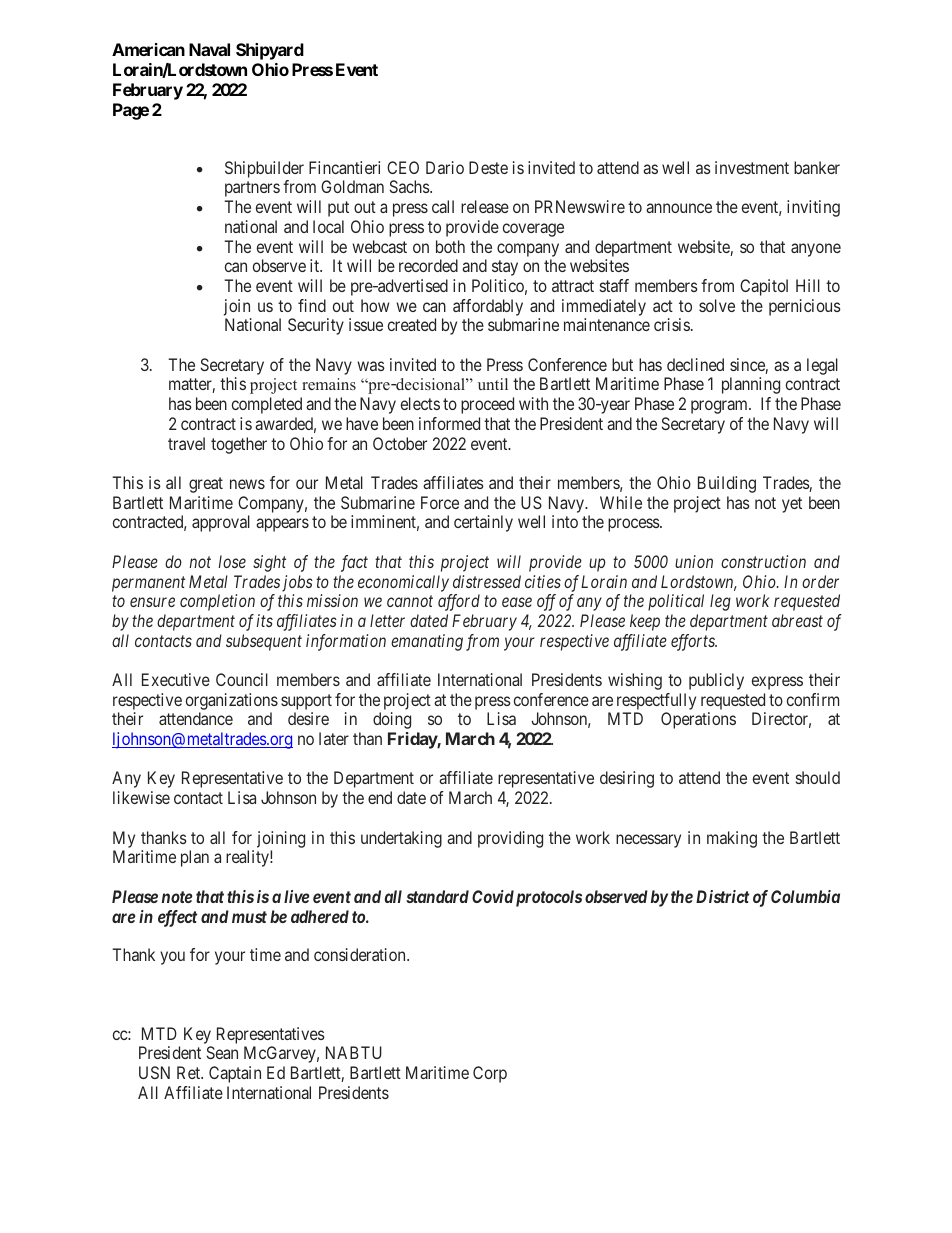 This page has height=1233, width=952. Describe the element at coordinates (752, 167) in the page. I see `investment` at that location.
